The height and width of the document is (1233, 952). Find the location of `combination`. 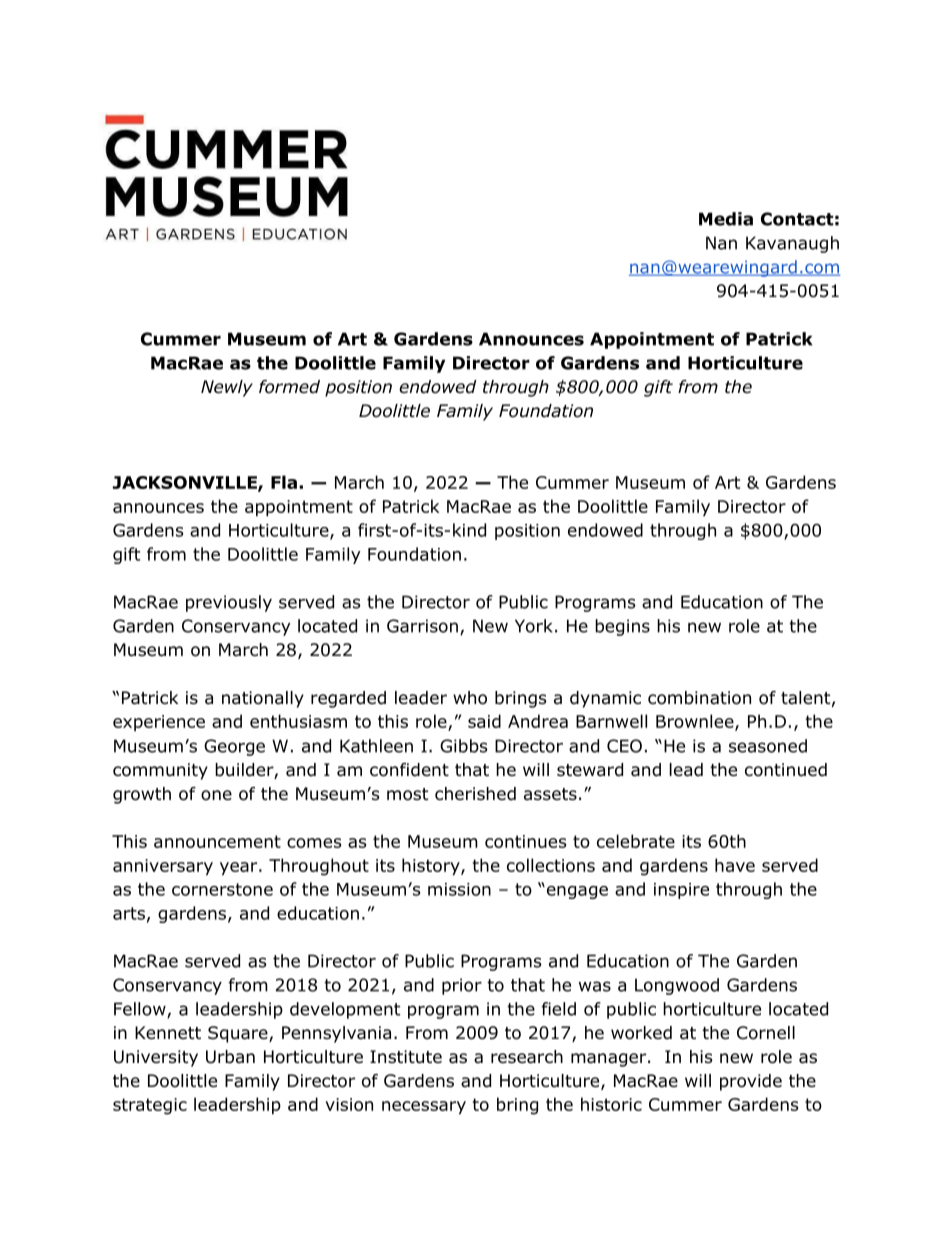

combination is located at coordinates (699, 698).
